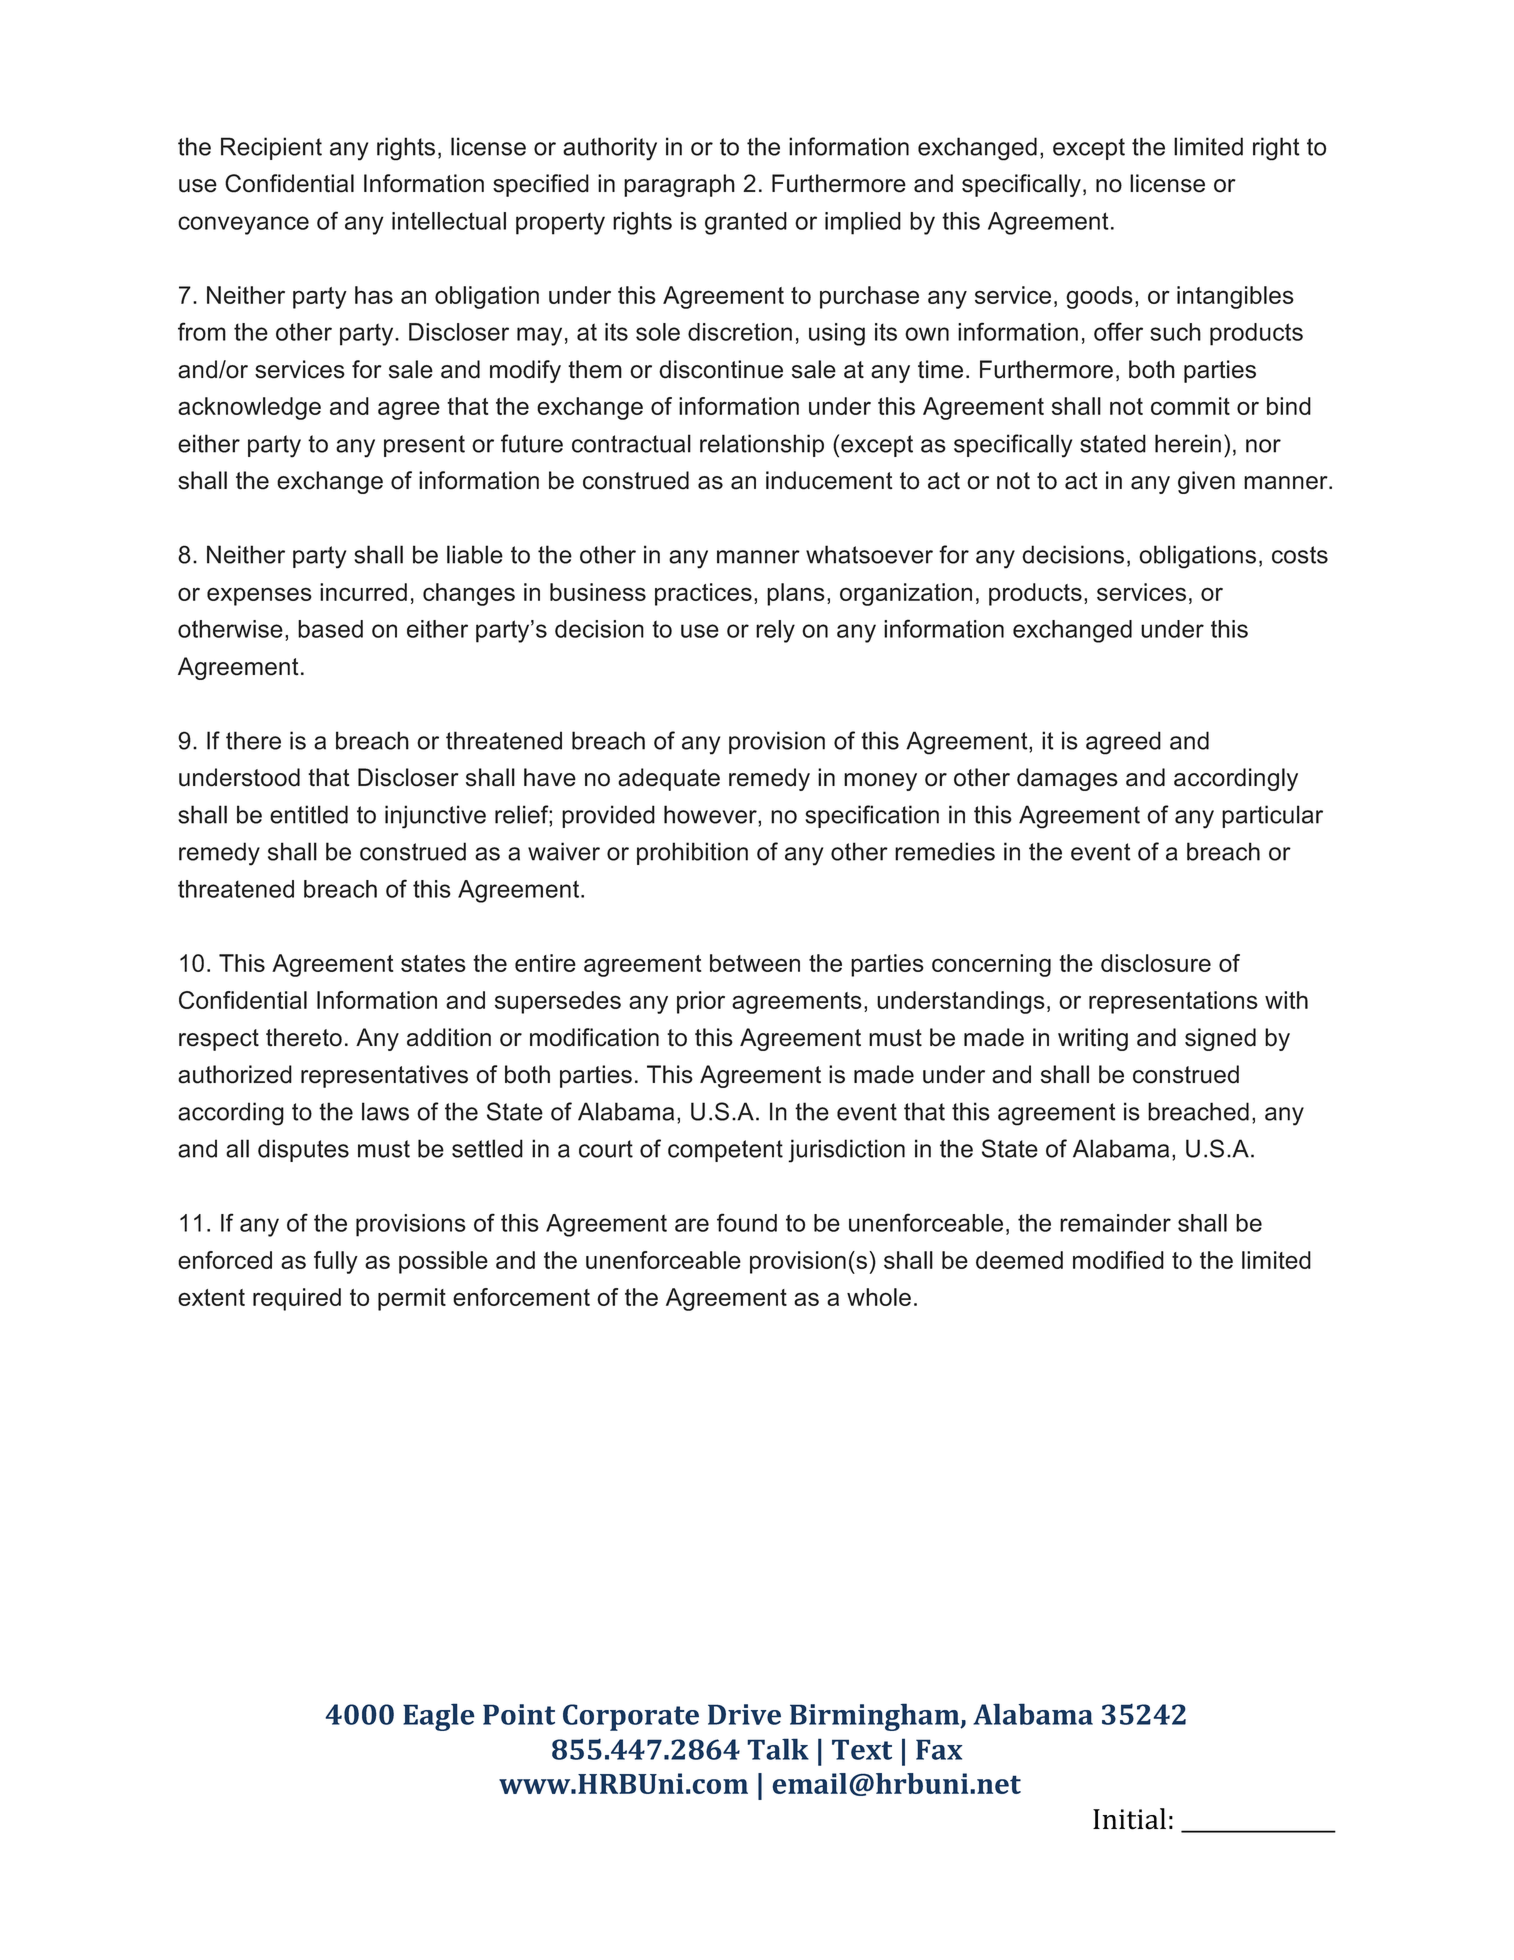 Image resolution: width=1514 pixels, height=1960 pixels. Describe the element at coordinates (747, 1222) in the screenshot. I see `found` at that location.
